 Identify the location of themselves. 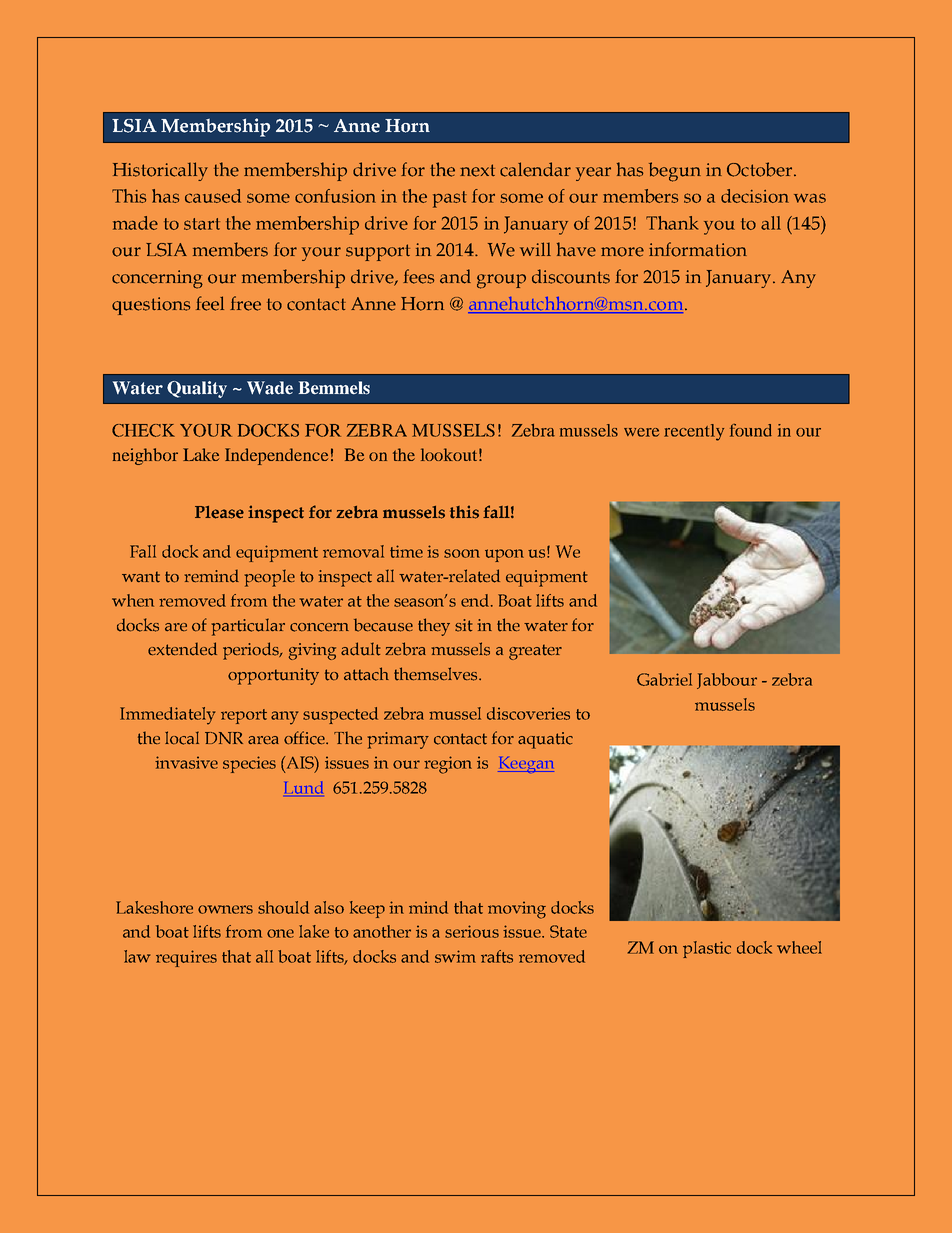
(437, 674).
